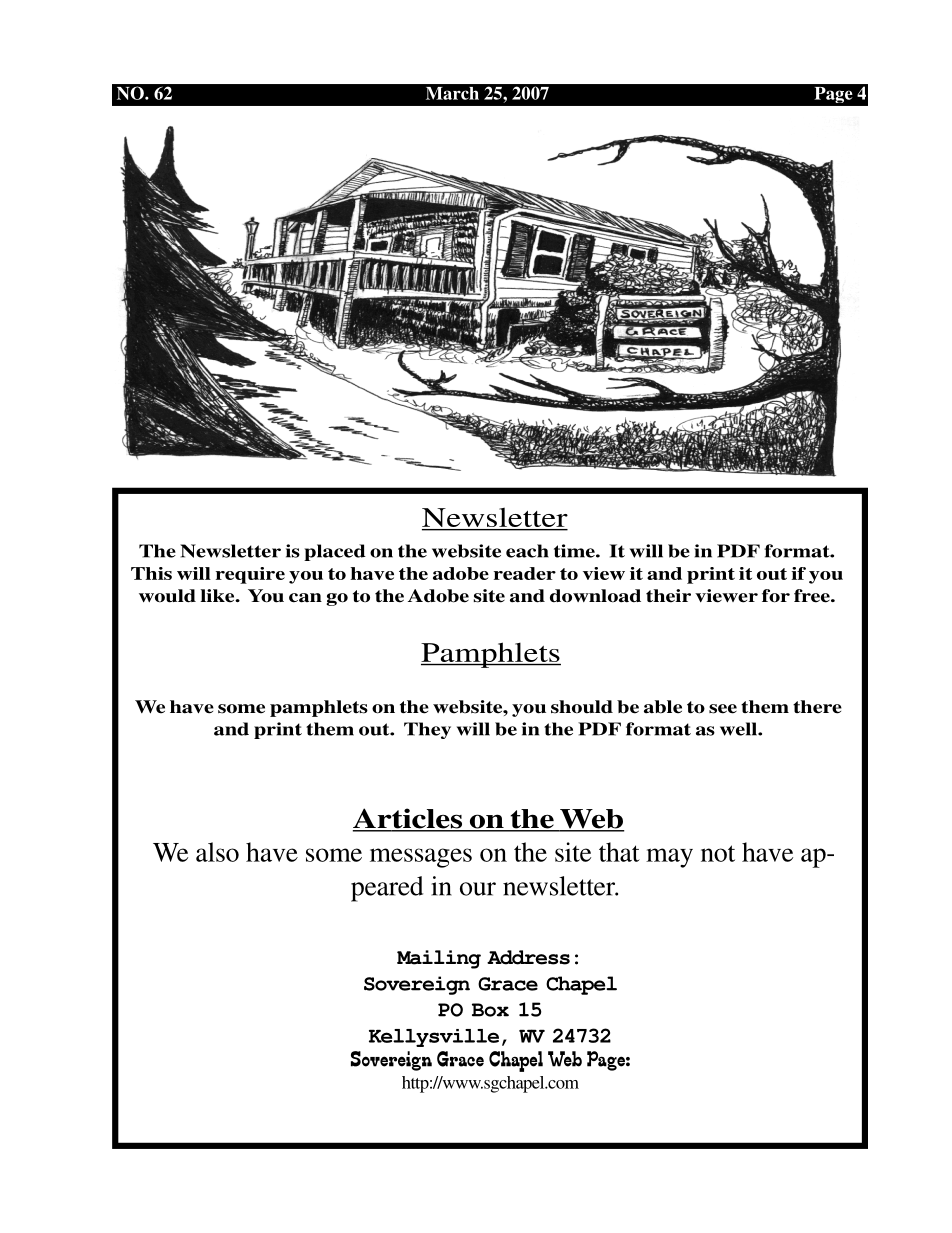 Image resolution: width=952 pixels, height=1233 pixels. I want to click on can, so click(305, 598).
